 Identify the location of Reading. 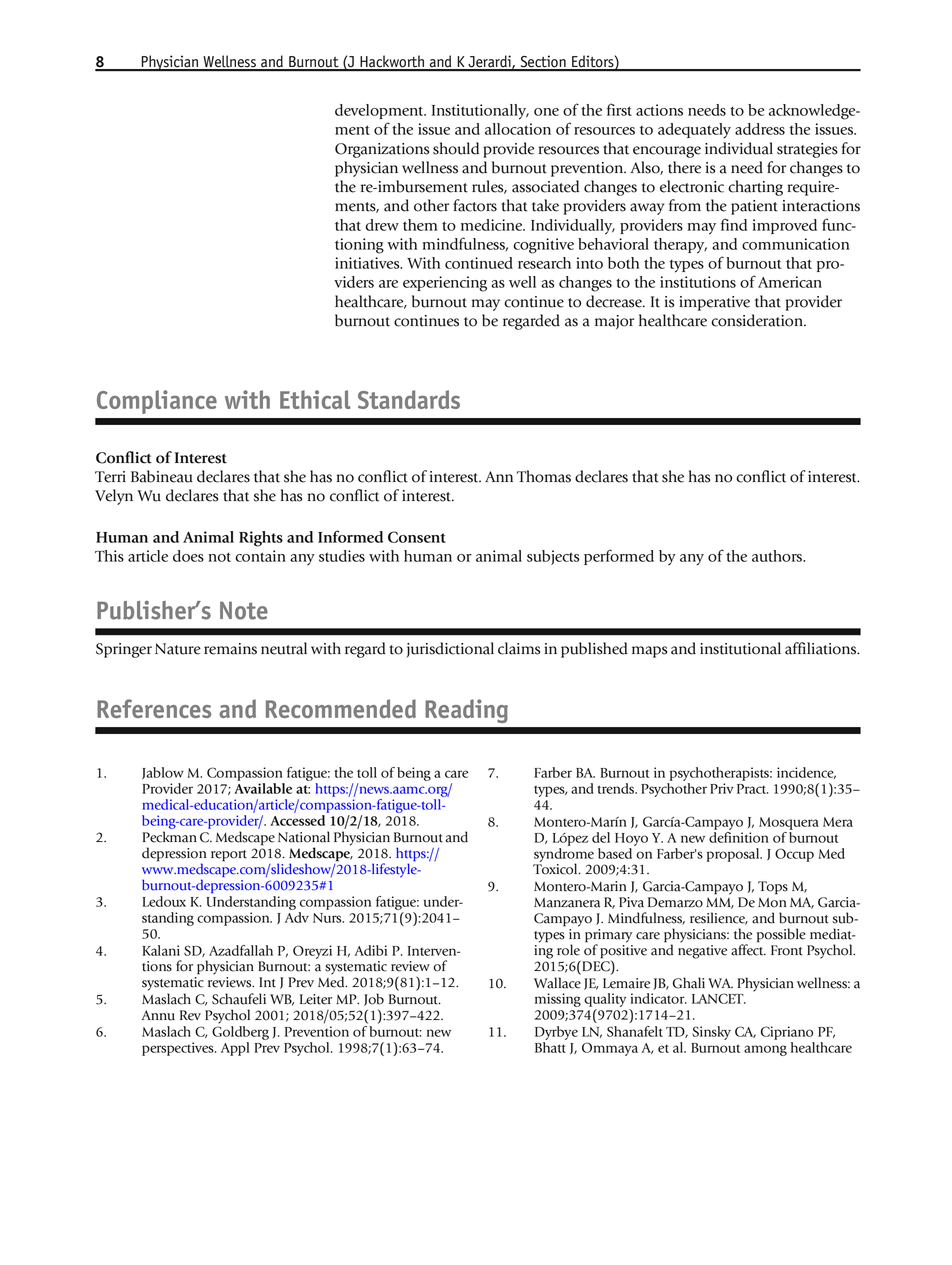
(466, 711).
